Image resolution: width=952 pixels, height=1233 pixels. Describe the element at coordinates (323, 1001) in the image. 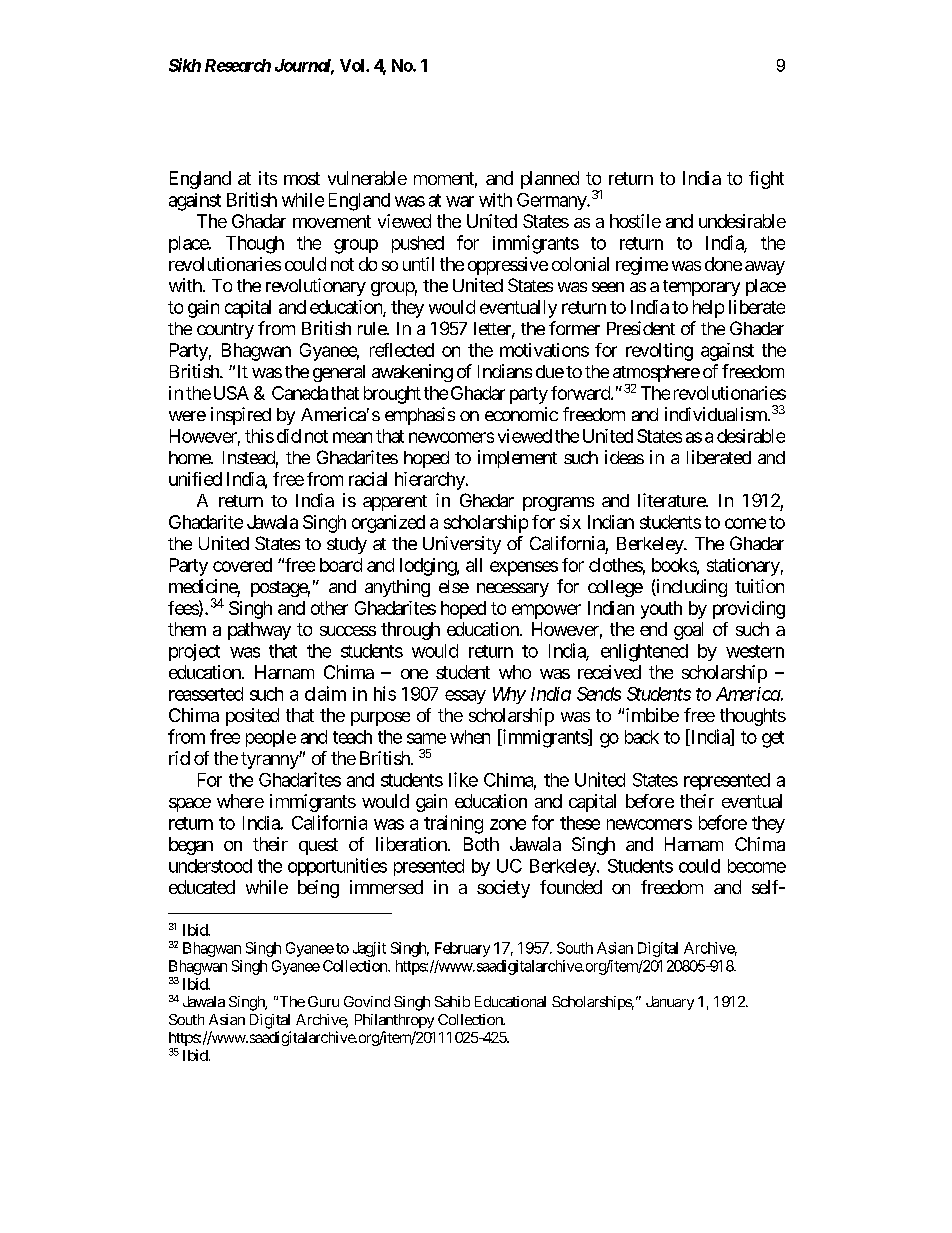

I see `Guru` at that location.
